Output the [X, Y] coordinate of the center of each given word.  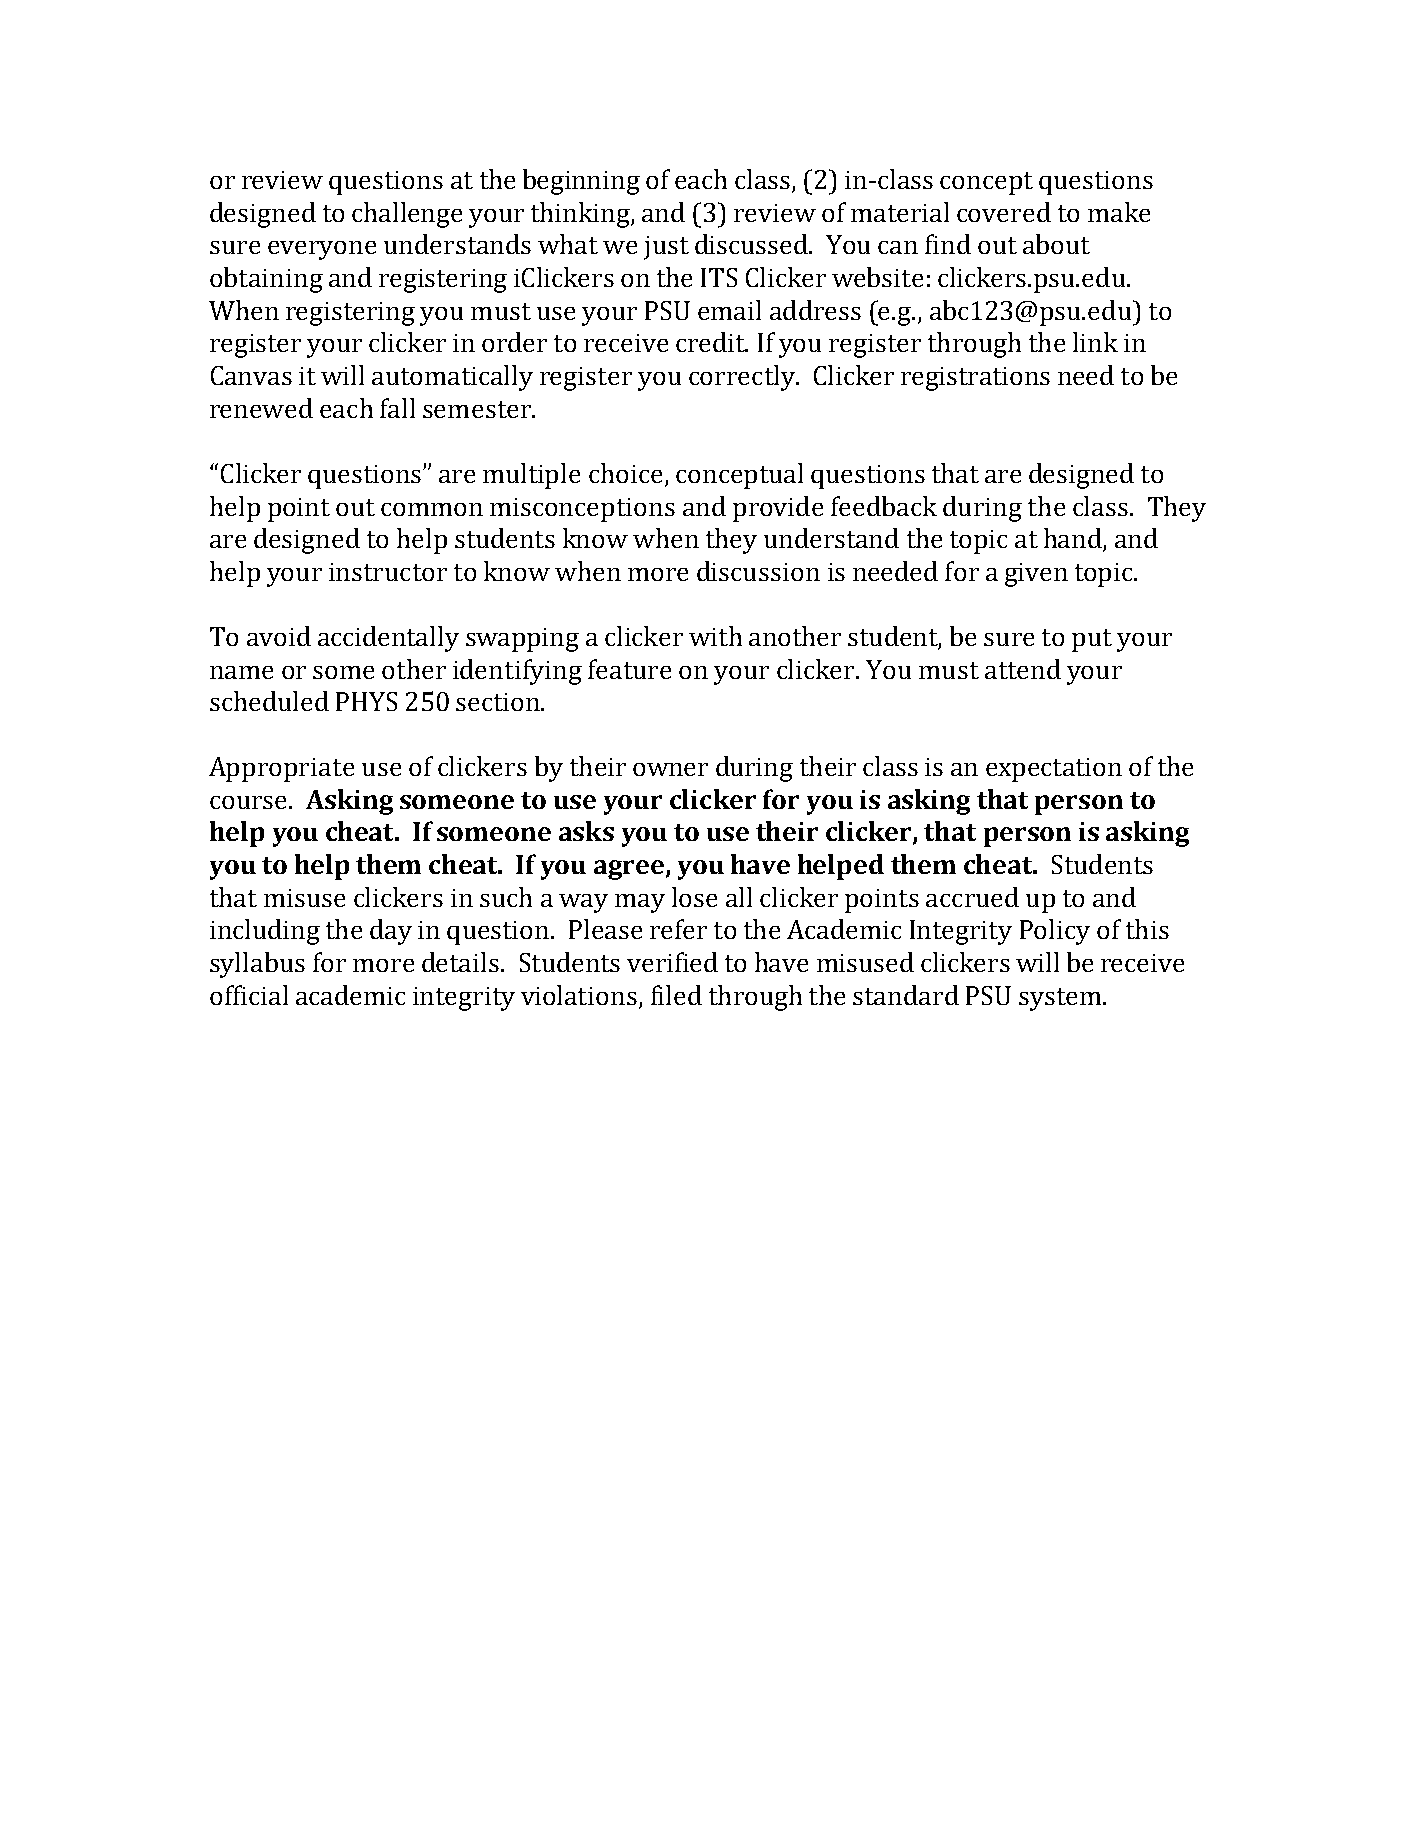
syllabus [257, 965]
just [666, 248]
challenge [407, 215]
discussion [758, 571]
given [1036, 575]
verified [672, 962]
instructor [388, 572]
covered [1004, 212]
